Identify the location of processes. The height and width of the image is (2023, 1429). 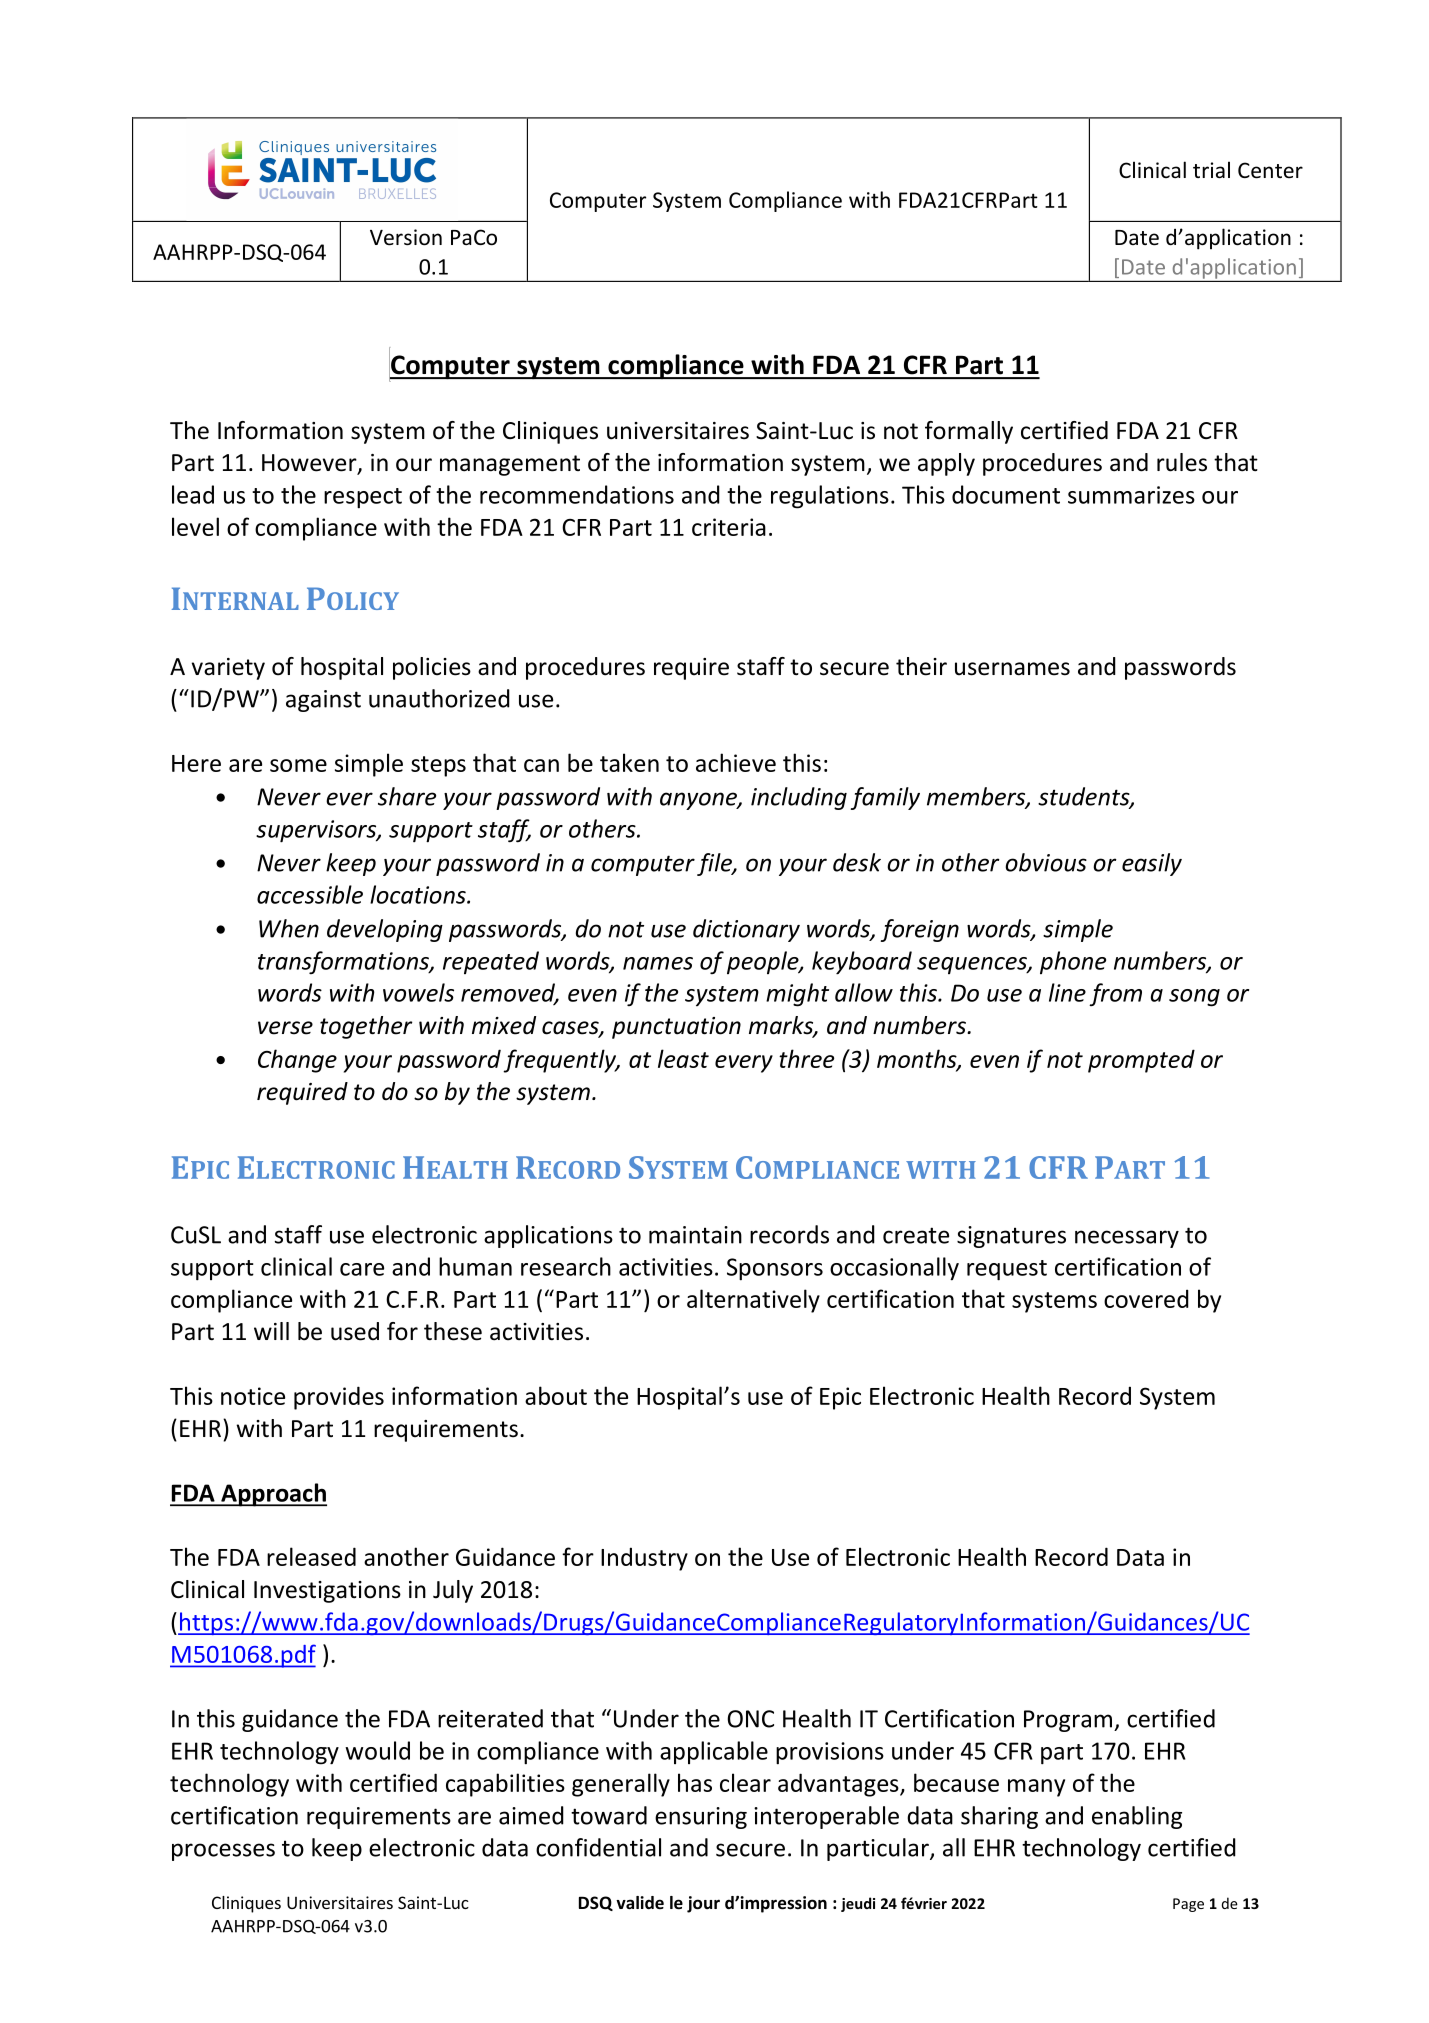
(223, 1852).
